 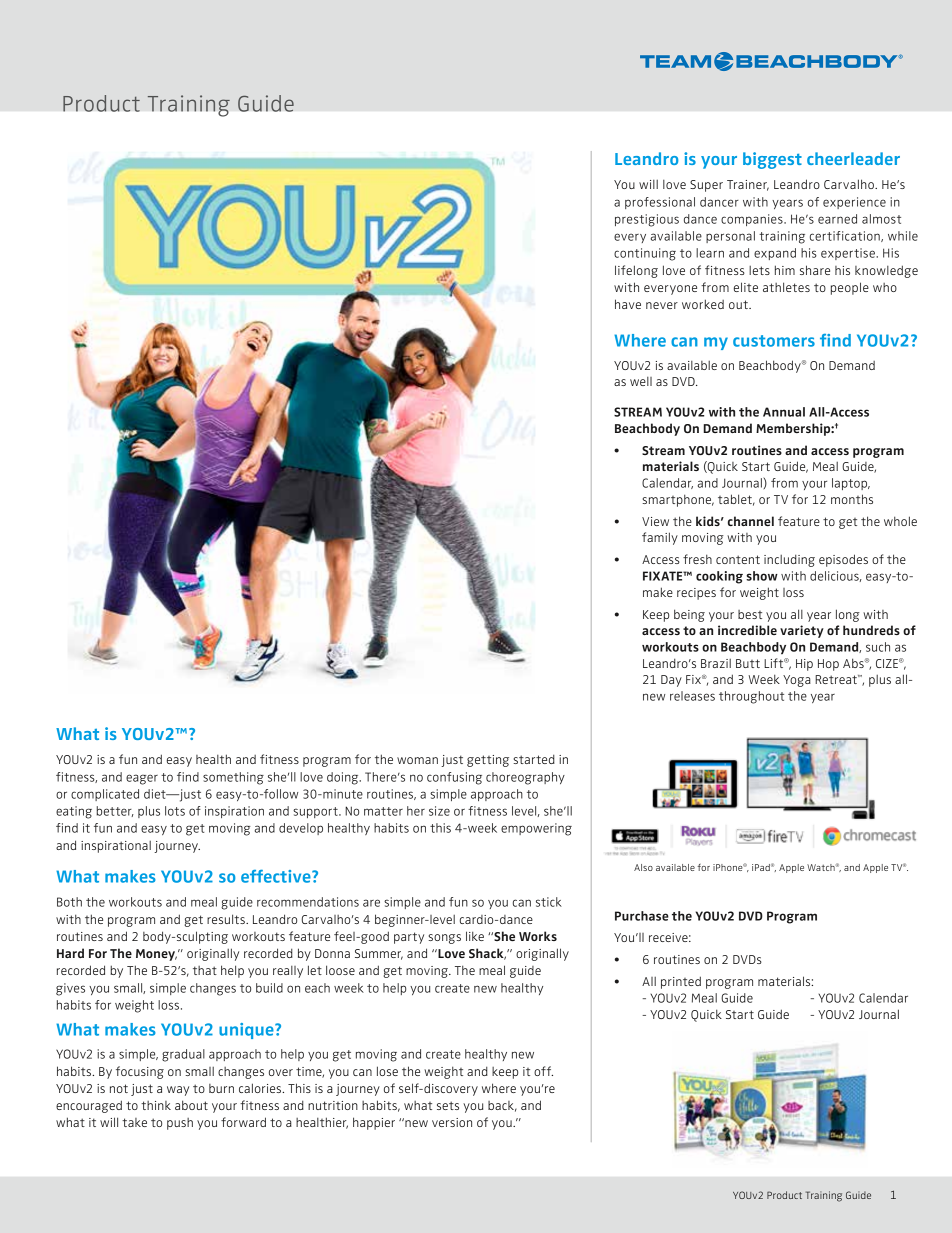 What do you see at coordinates (660, 538) in the document?
I see `family` at bounding box center [660, 538].
